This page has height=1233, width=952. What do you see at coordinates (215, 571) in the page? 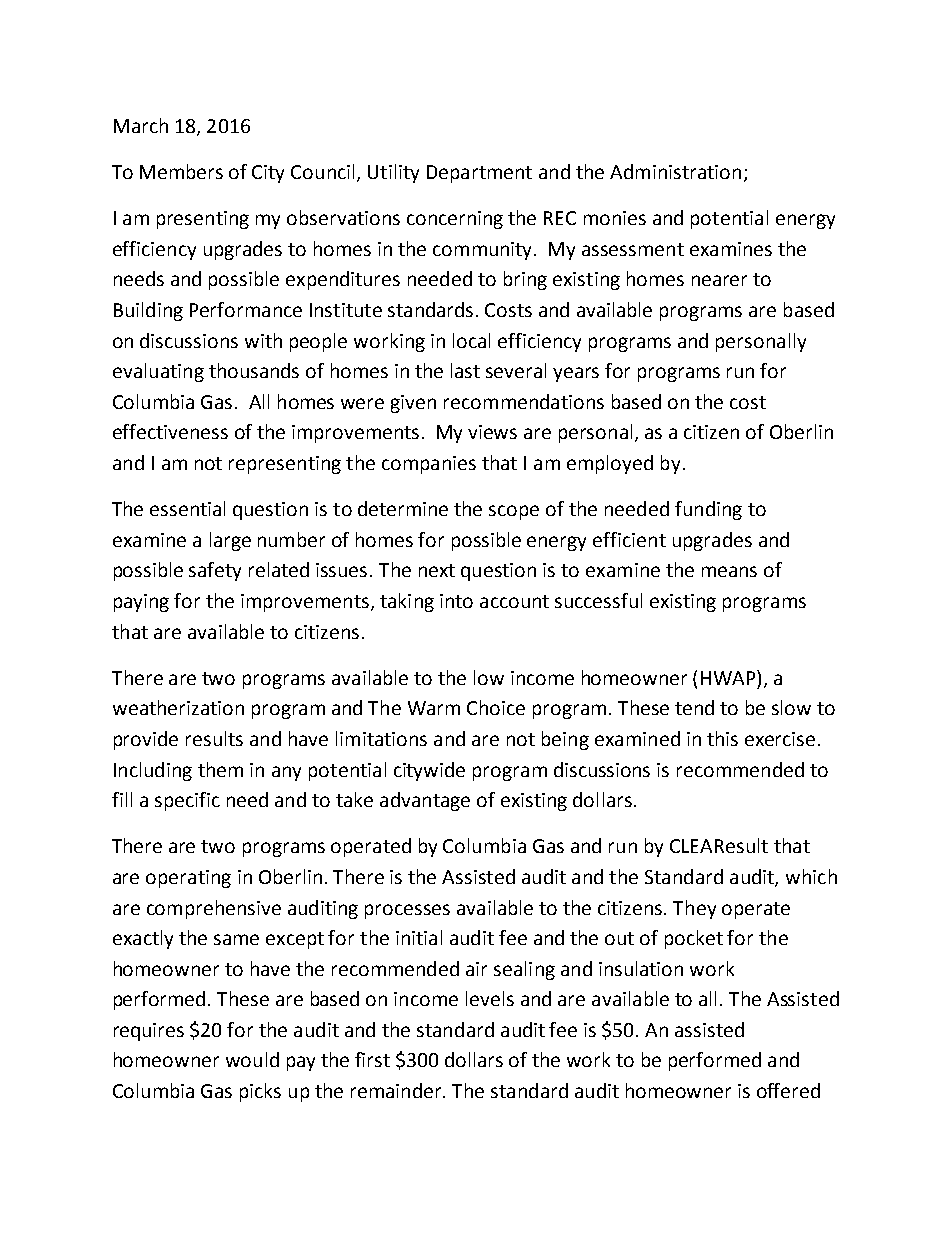
I see `safety` at bounding box center [215, 571].
